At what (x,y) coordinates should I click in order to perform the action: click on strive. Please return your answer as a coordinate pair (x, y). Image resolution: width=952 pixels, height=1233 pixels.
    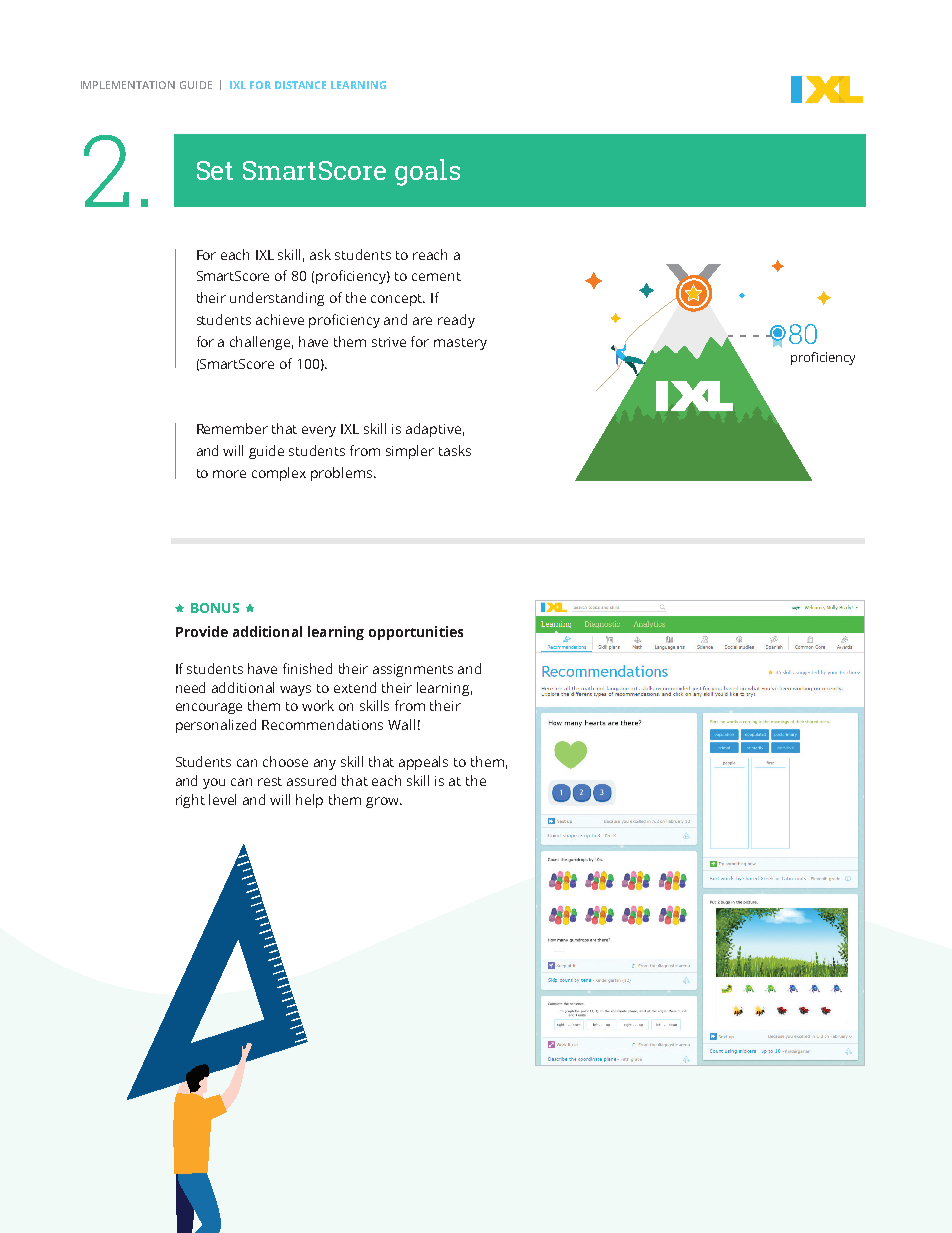
    Looking at the image, I should click on (389, 342).
